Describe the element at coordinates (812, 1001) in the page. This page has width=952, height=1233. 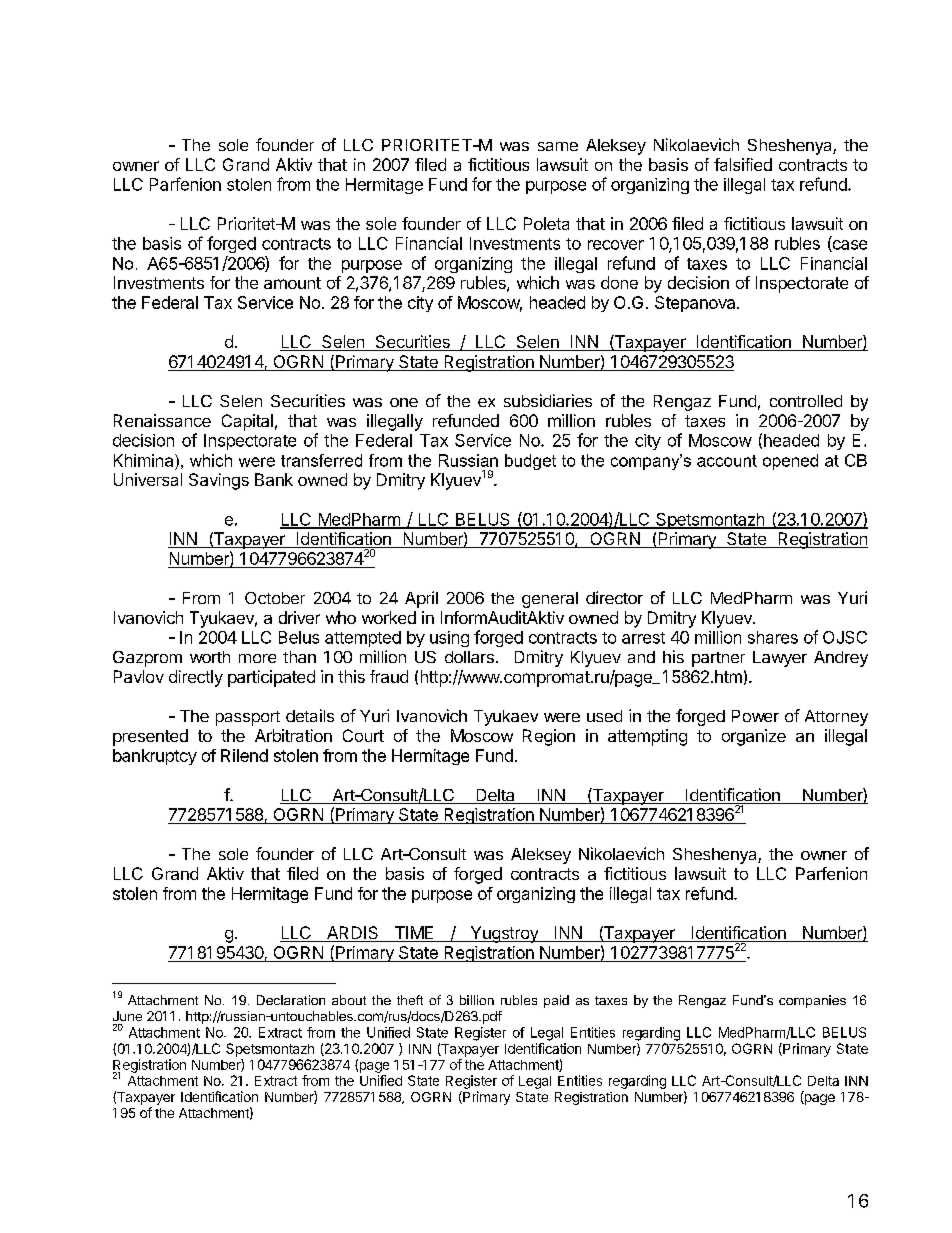
I see `companies` at that location.
